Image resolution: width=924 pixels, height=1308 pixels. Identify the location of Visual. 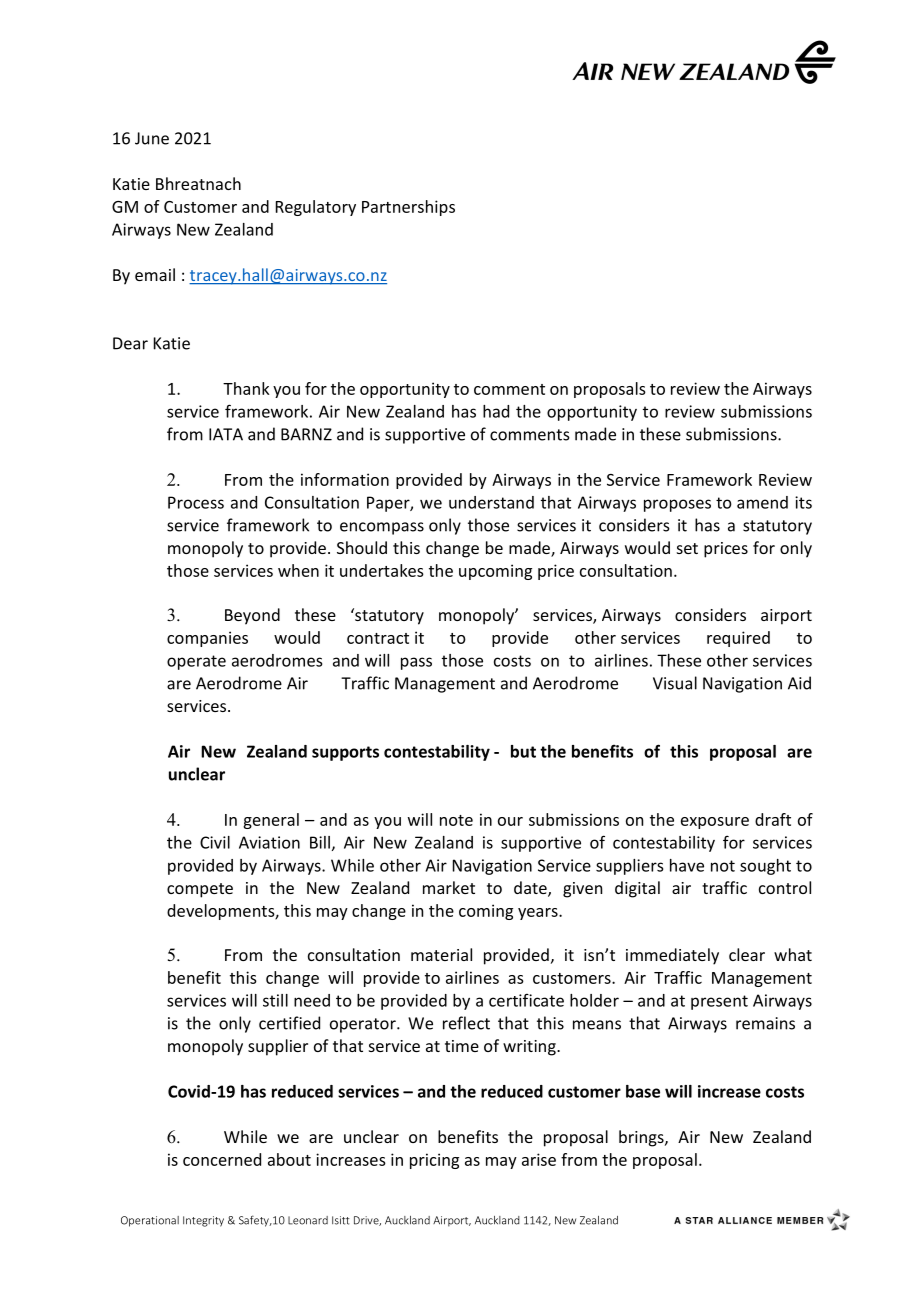
(675, 683).
